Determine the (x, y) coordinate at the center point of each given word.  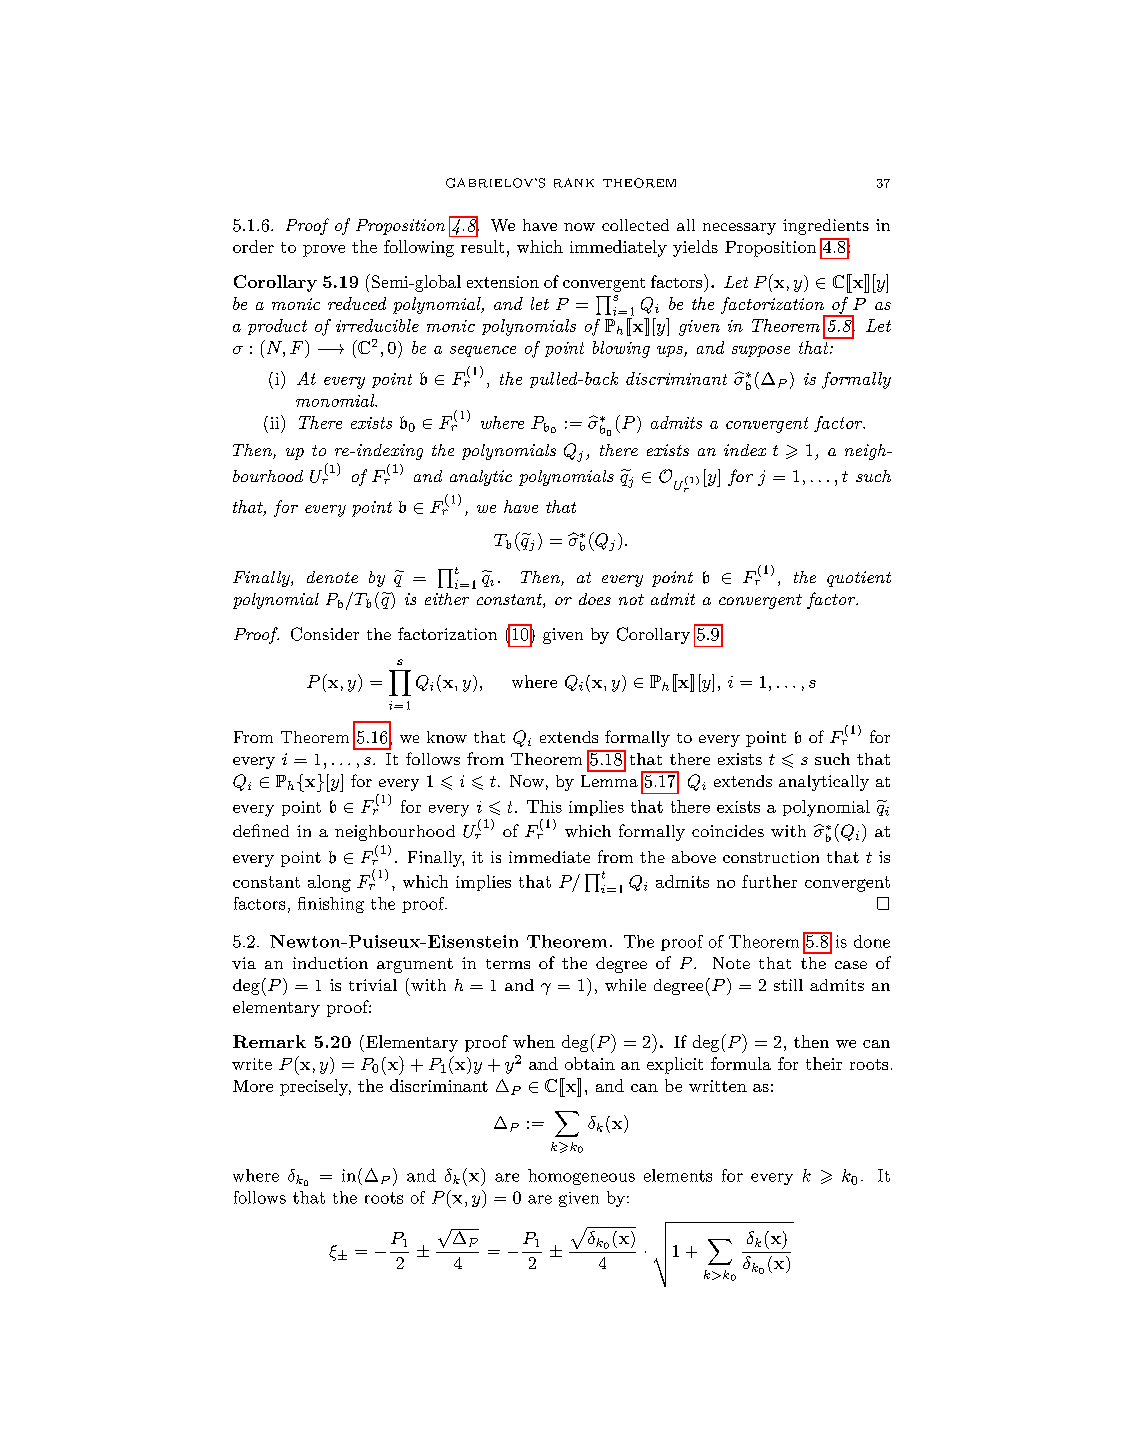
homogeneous (581, 1177)
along (329, 883)
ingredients (826, 227)
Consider (325, 634)
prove (324, 251)
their (824, 1063)
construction (771, 857)
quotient (859, 579)
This (544, 806)
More (253, 1086)
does (595, 599)
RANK (574, 183)
